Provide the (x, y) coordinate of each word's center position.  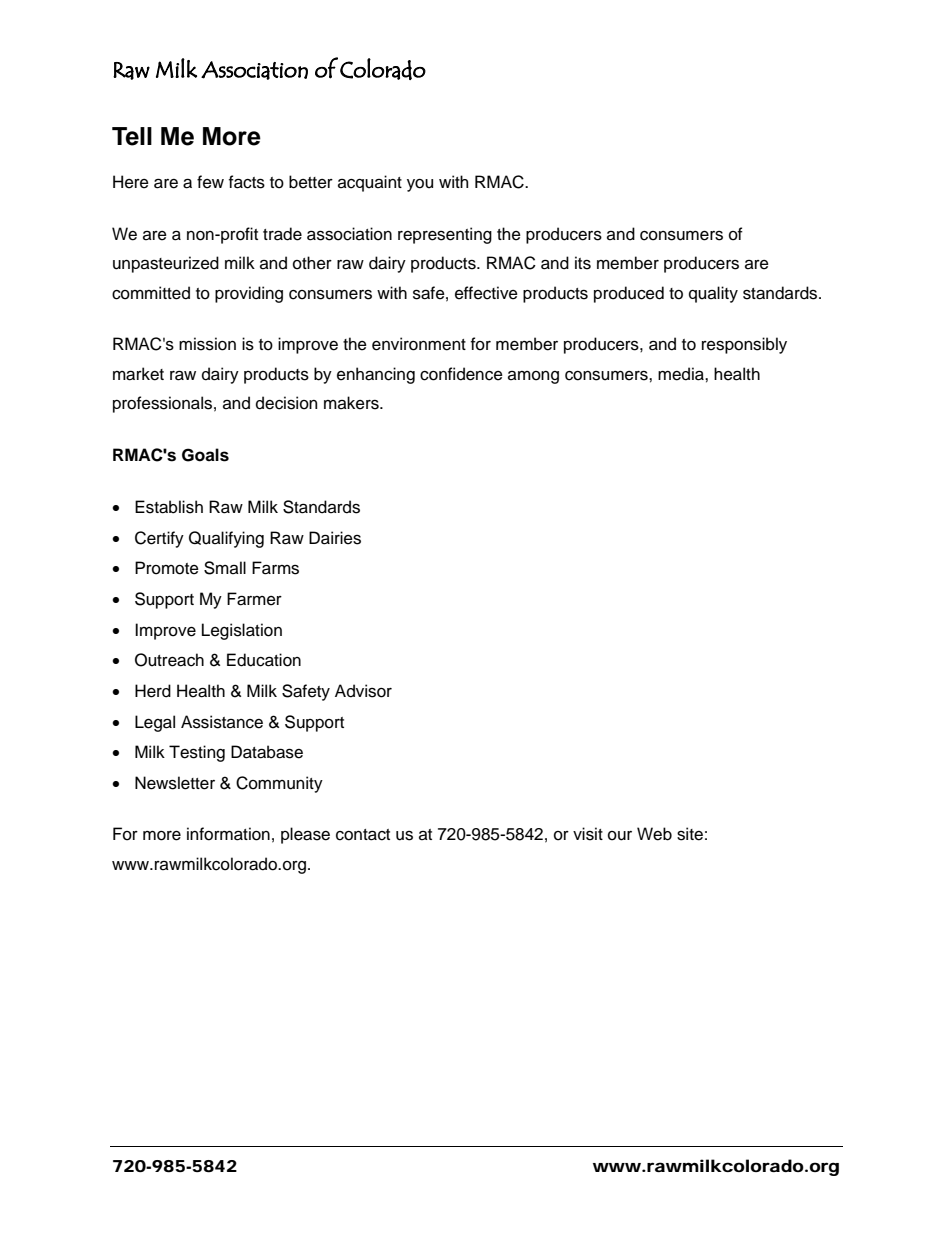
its (583, 263)
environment (419, 344)
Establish (169, 507)
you (420, 185)
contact (363, 835)
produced (629, 294)
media (682, 374)
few (210, 182)
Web (654, 834)
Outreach (169, 660)
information (228, 834)
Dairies (335, 538)
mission (207, 344)
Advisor (363, 691)
